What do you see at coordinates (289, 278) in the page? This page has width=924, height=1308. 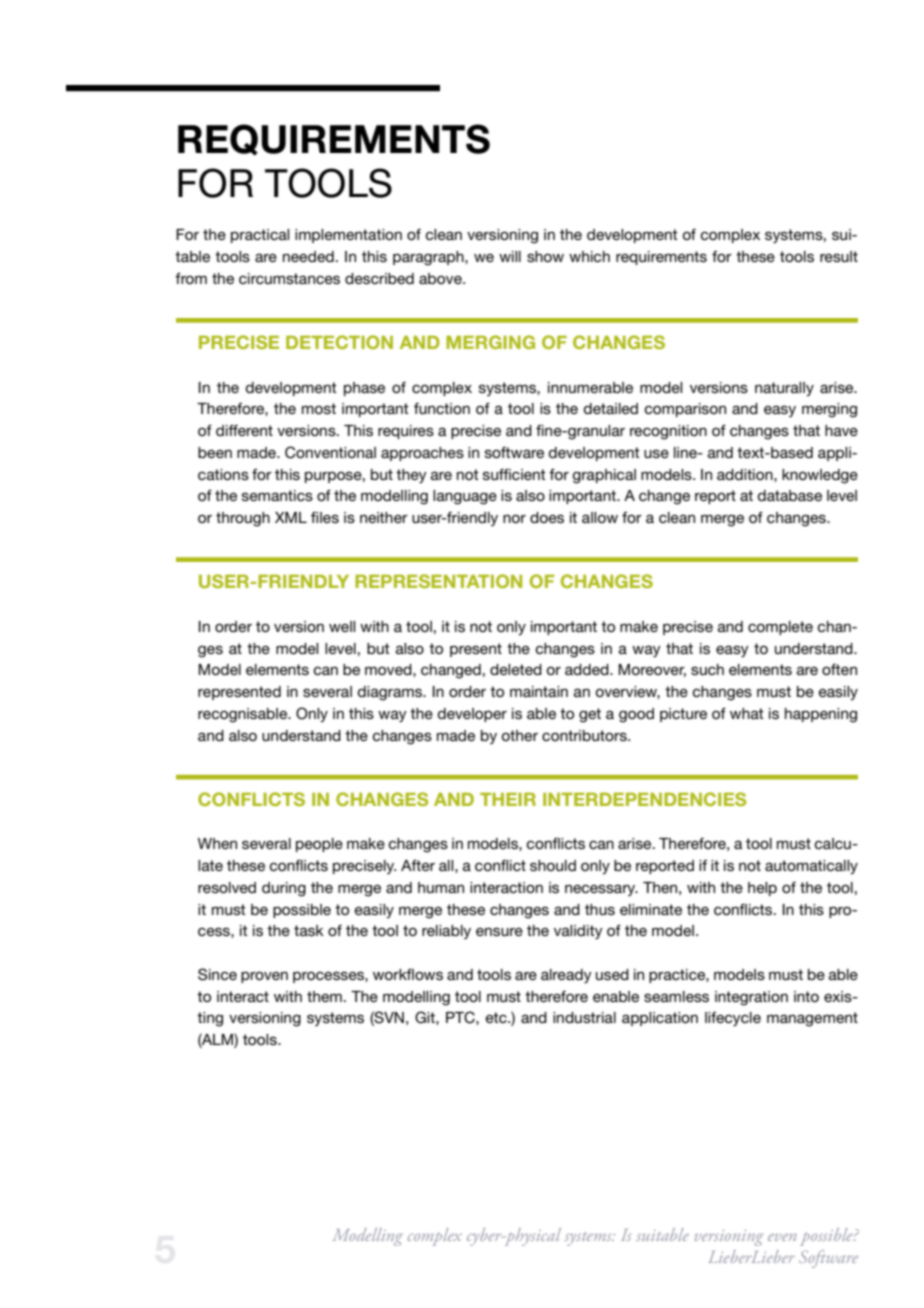 I see `circumstances` at bounding box center [289, 278].
